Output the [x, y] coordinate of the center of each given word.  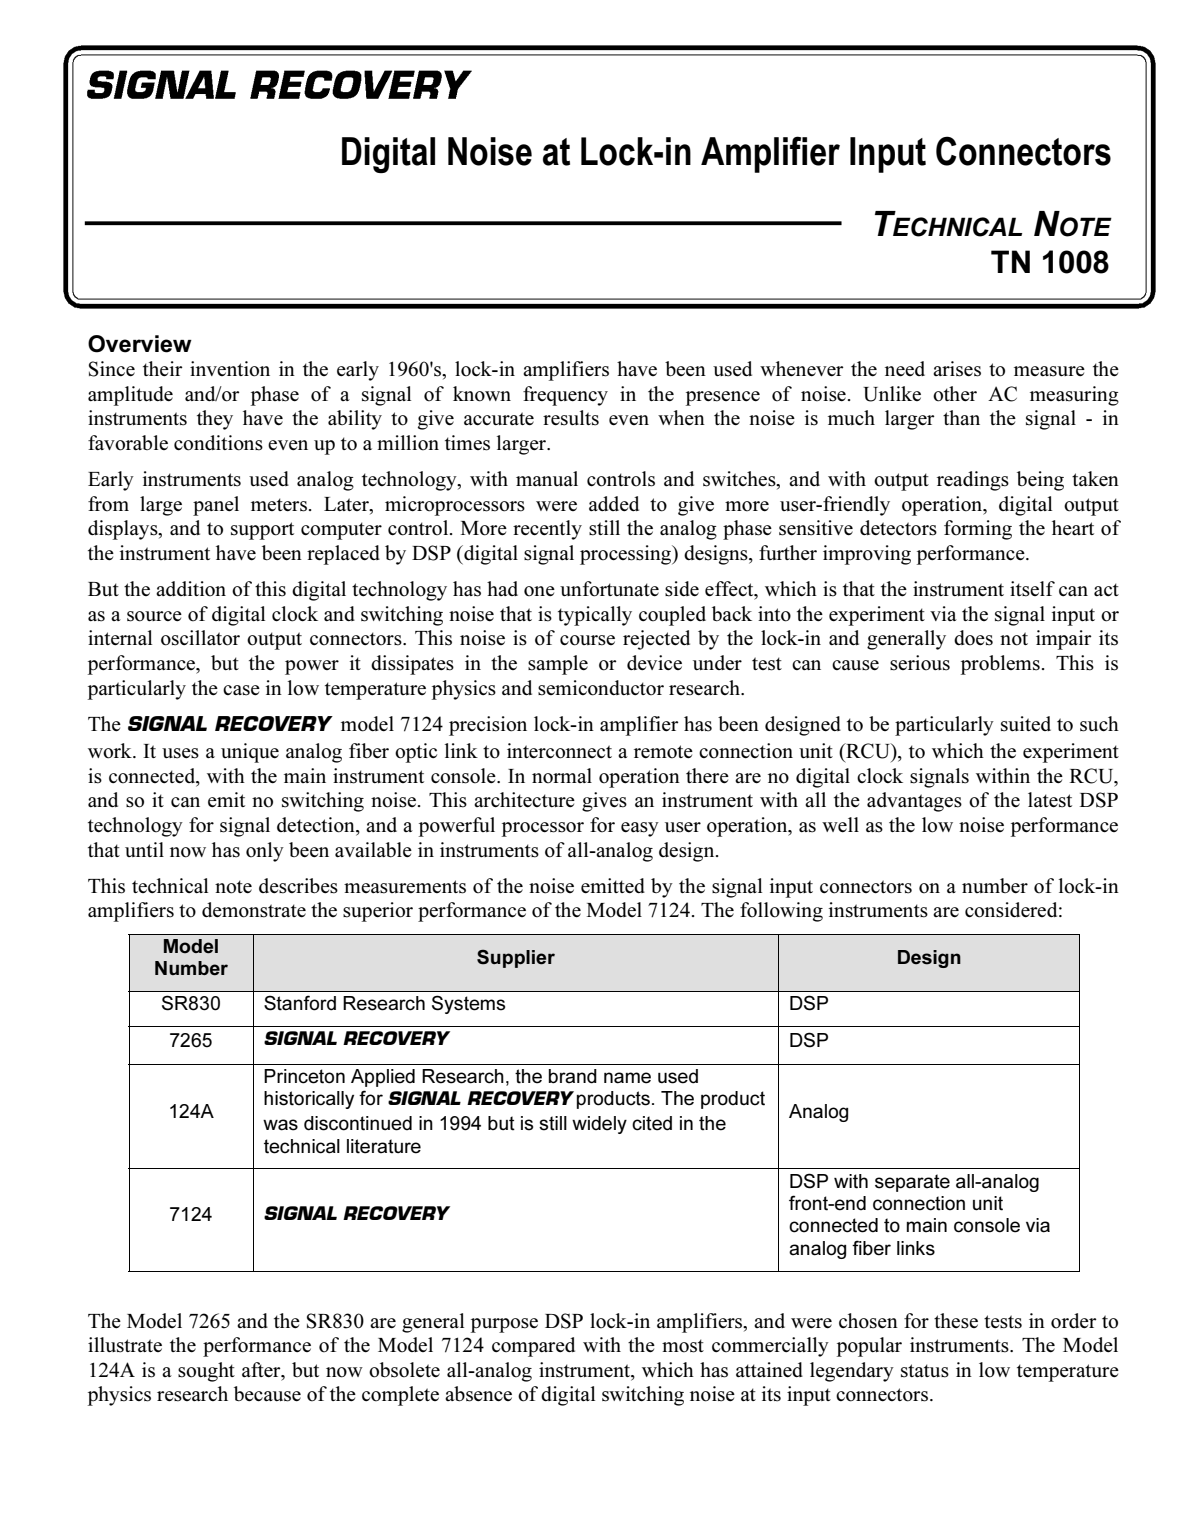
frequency [565, 396]
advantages [914, 802]
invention [230, 369]
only [265, 852]
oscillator [200, 638]
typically [595, 616]
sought [206, 1372]
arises [957, 369]
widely [599, 1125]
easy [640, 829]
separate [912, 1183]
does [973, 638]
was [280, 1125]
